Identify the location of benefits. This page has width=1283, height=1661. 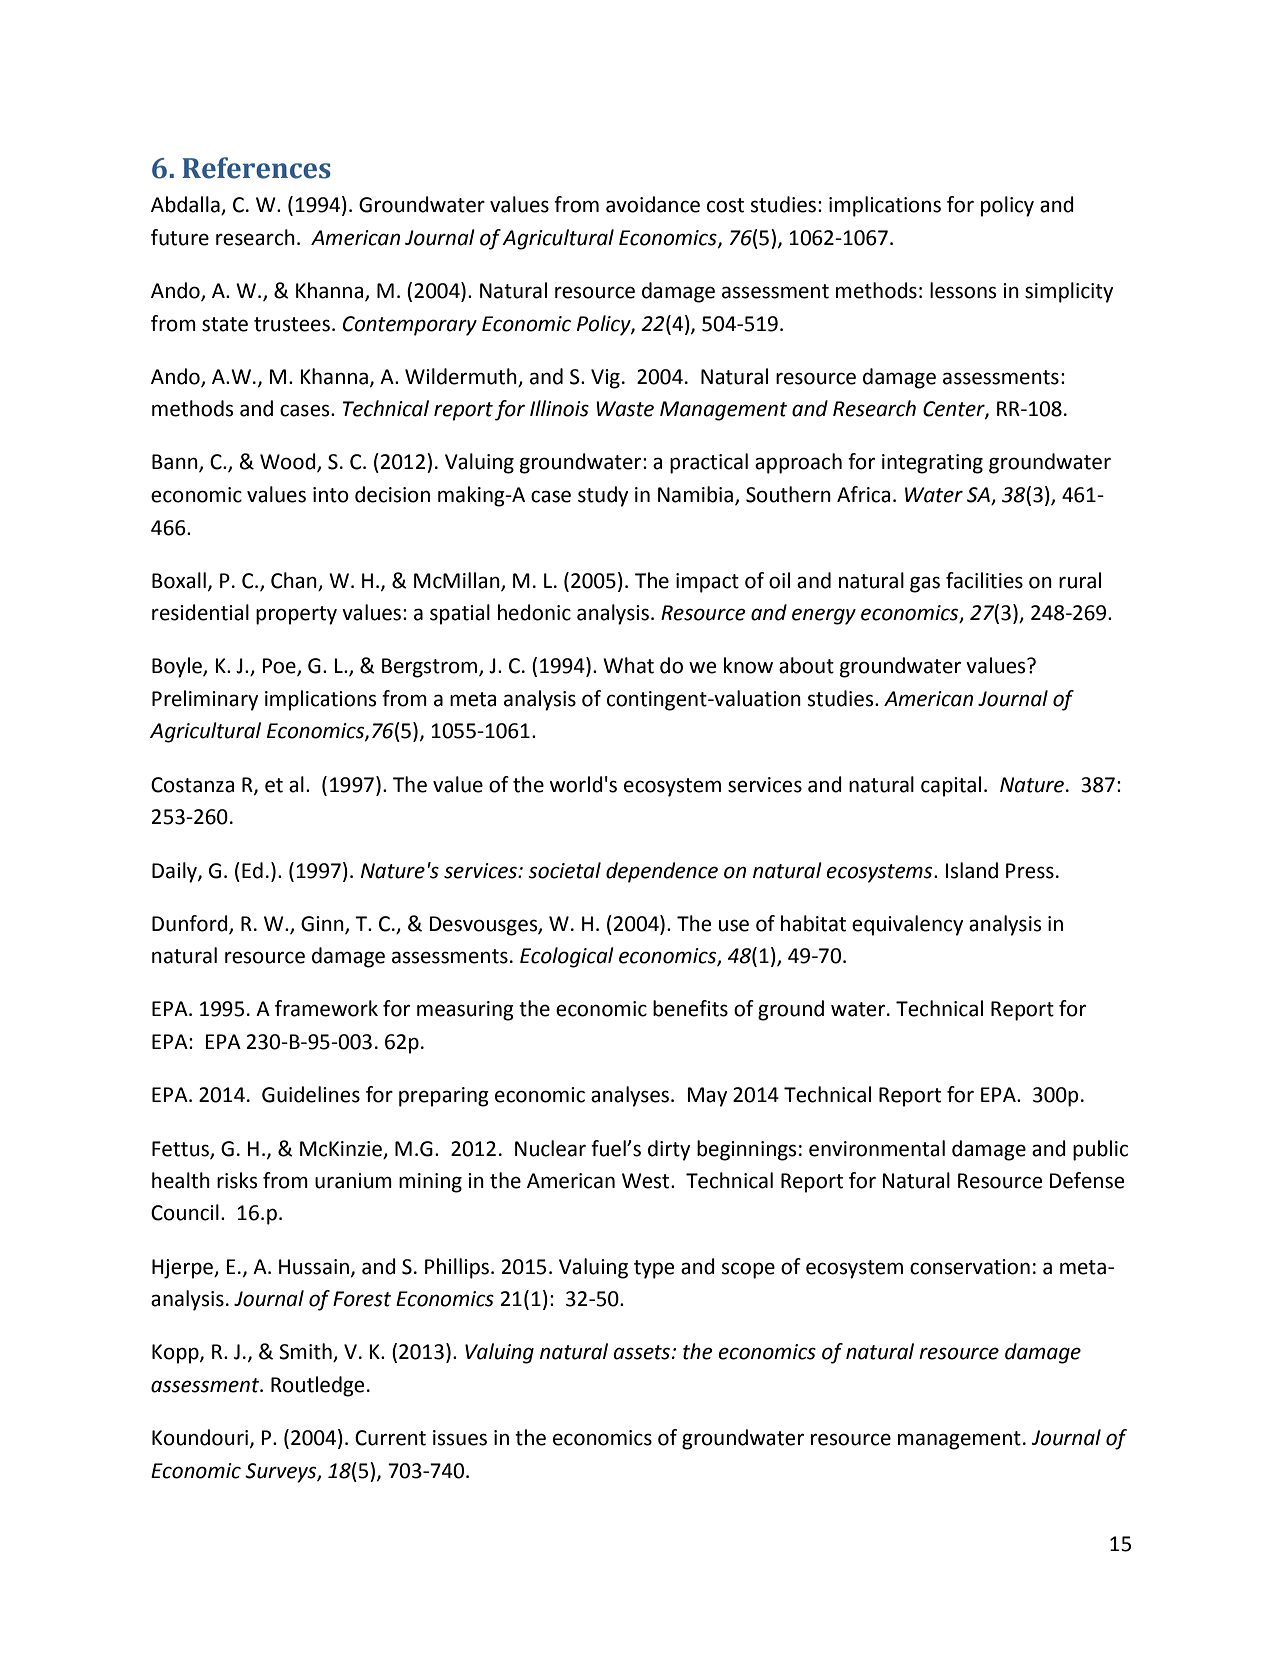
(690, 1008).
